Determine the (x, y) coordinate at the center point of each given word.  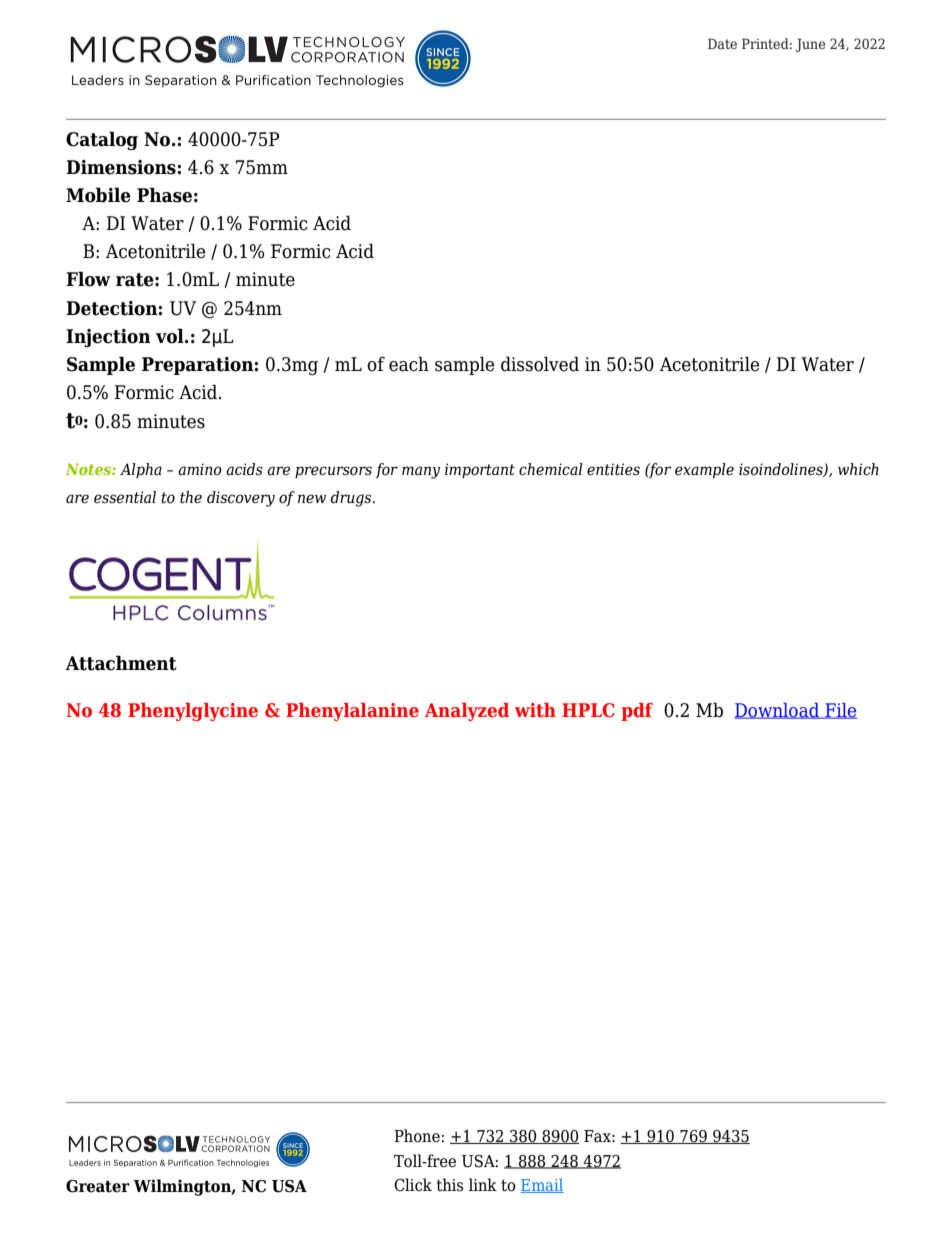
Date (722, 43)
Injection (108, 338)
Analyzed (467, 712)
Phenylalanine (352, 712)
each (409, 364)
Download (778, 711)
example (704, 471)
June (810, 45)
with (535, 710)
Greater (98, 1186)
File (840, 711)
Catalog (102, 140)
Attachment (121, 663)
